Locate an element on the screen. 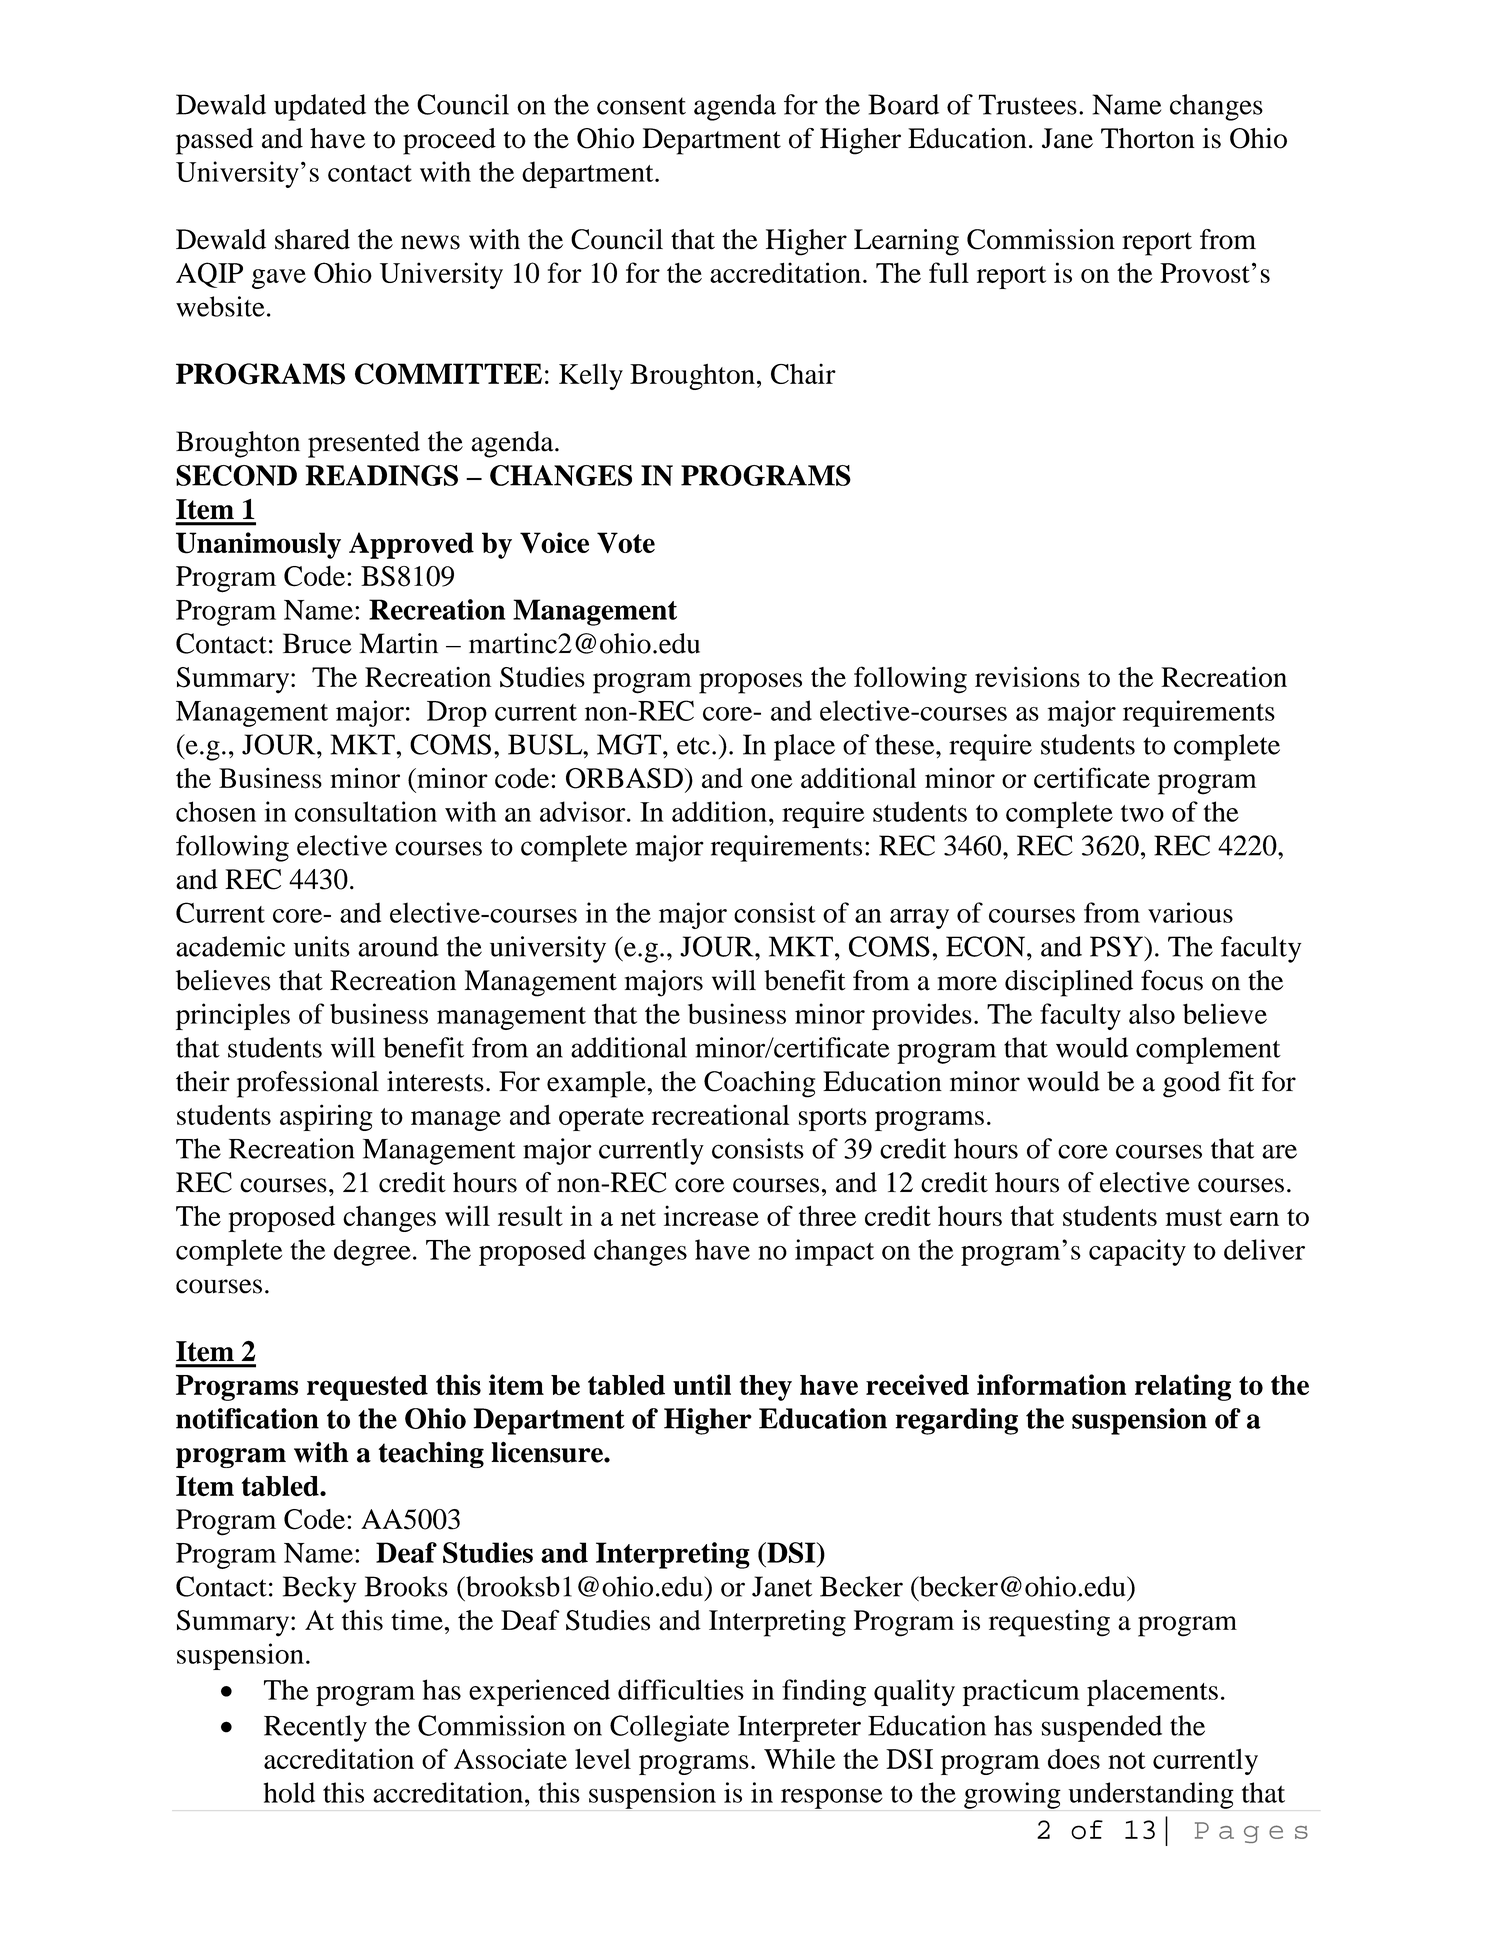 Image resolution: width=1493 pixels, height=1933 pixels. Vote is located at coordinates (626, 542).
